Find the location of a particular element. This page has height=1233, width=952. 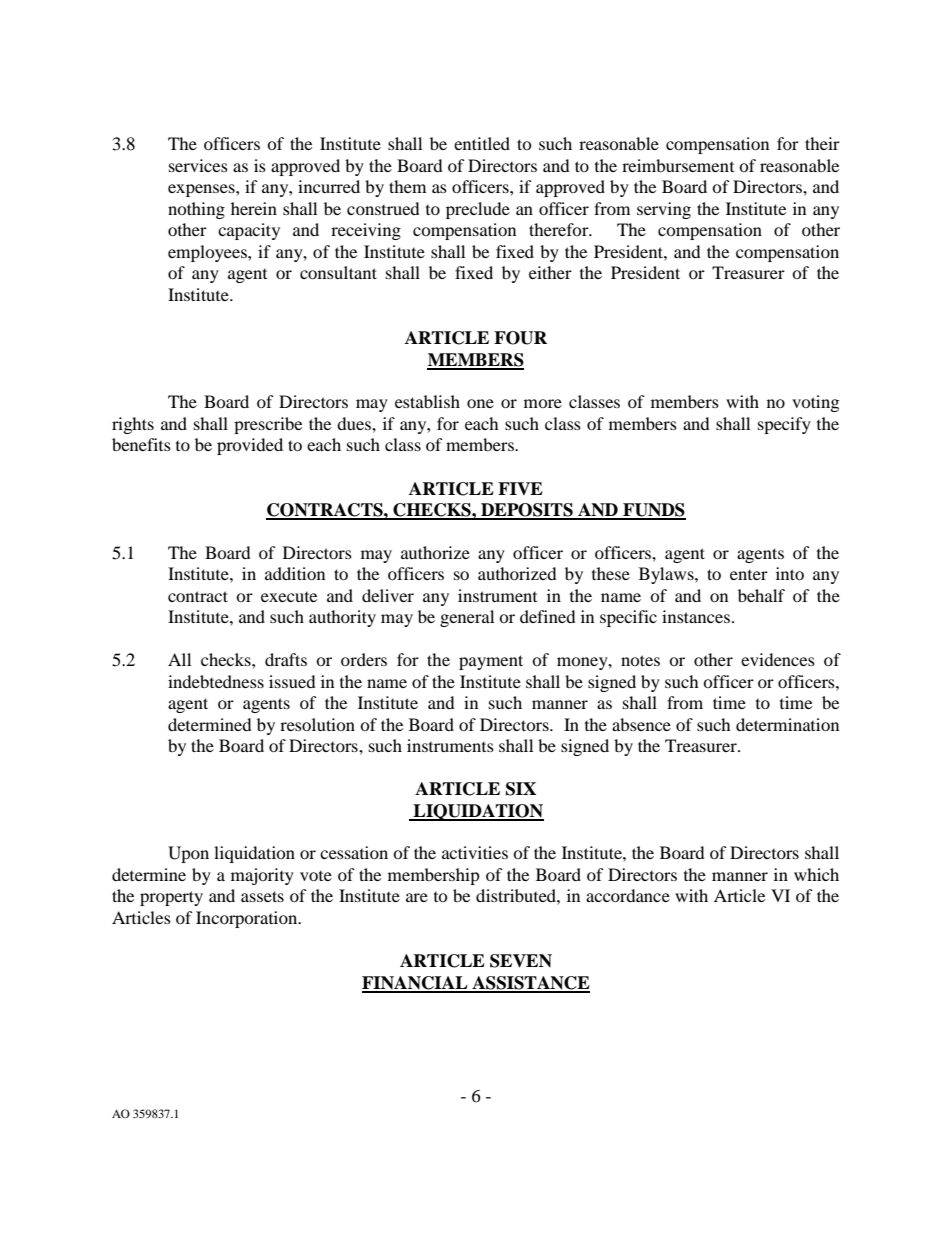

accordance is located at coordinates (628, 895).
